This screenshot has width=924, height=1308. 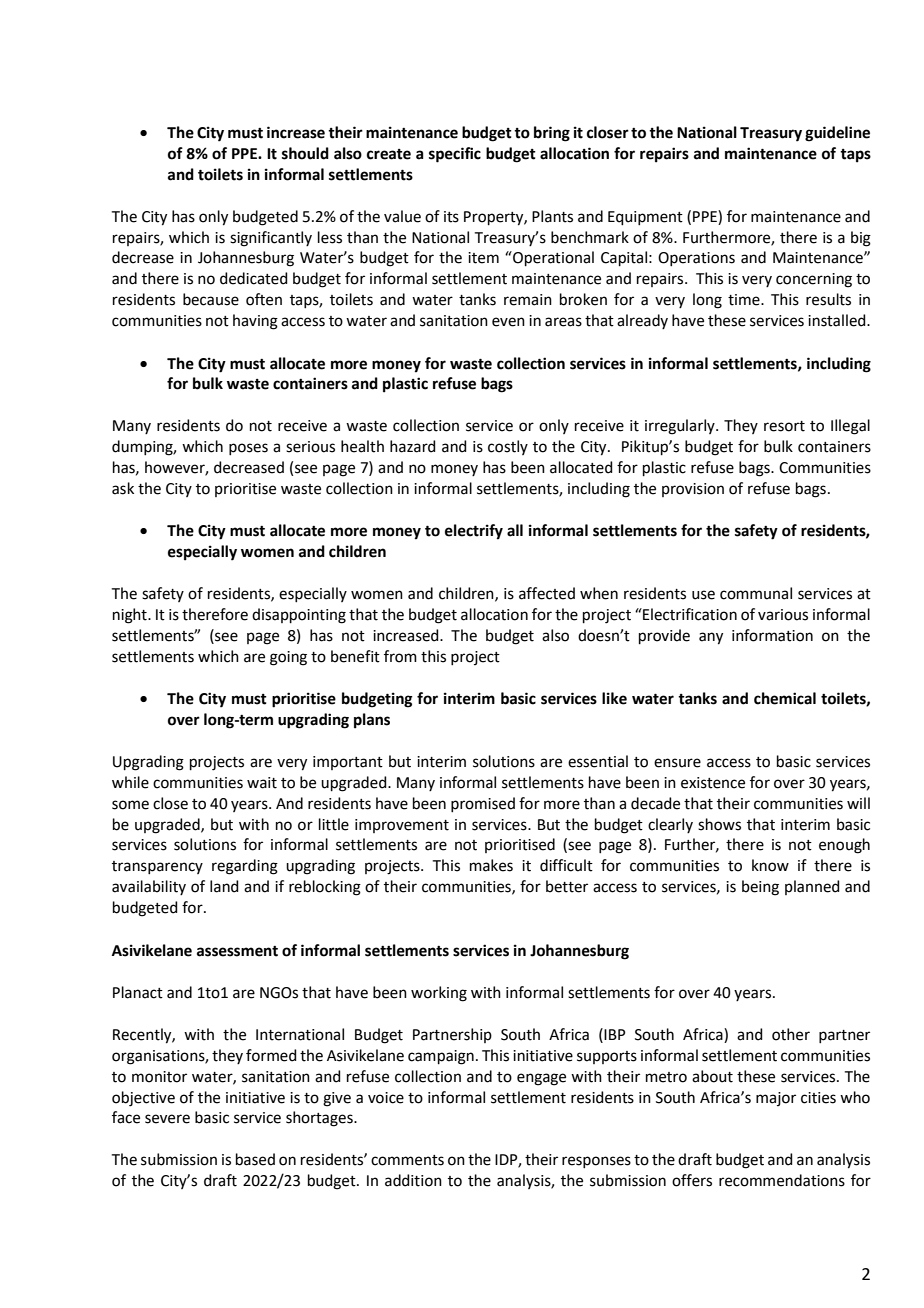 I want to click on comments, so click(x=407, y=1160).
